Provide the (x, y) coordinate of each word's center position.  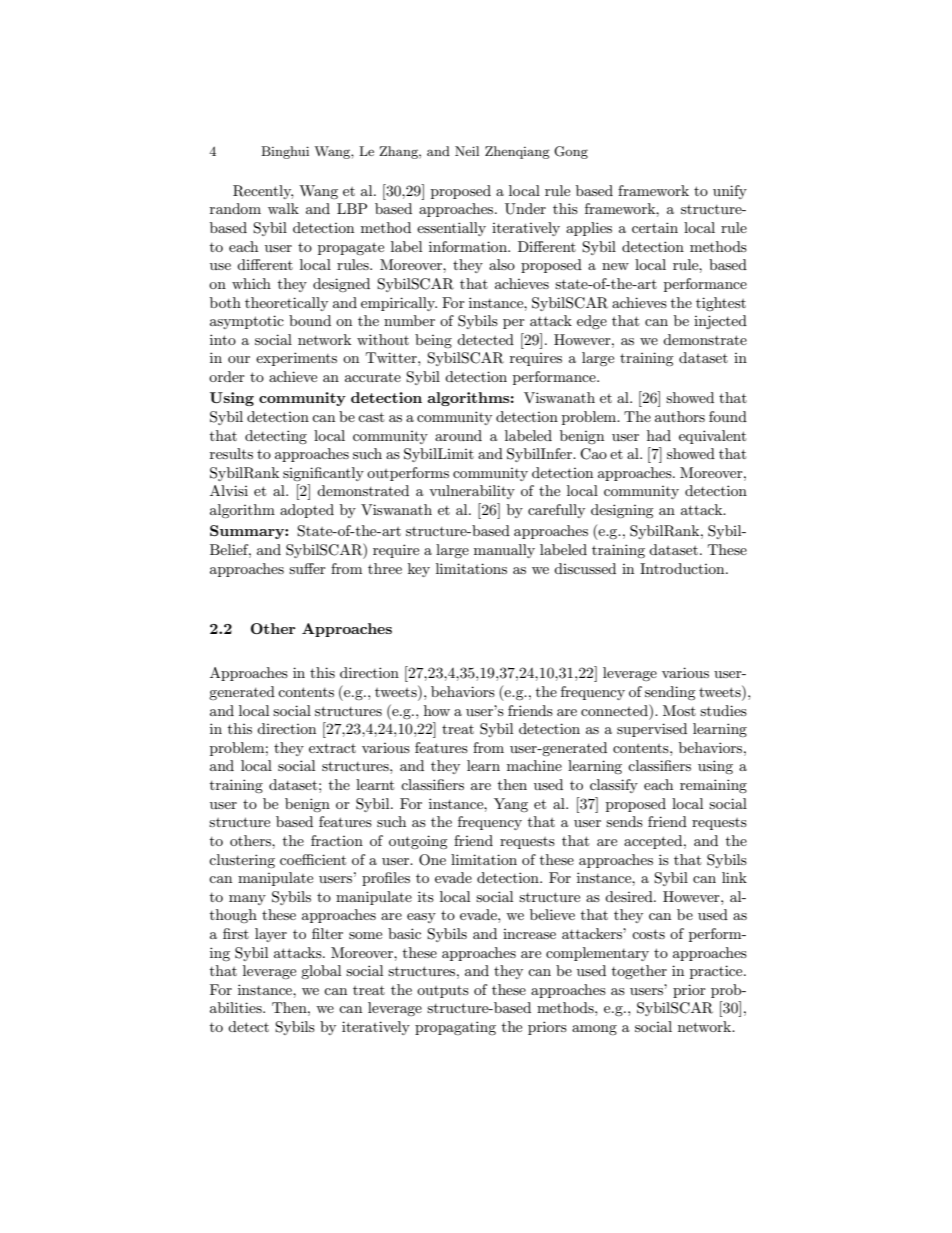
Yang (511, 805)
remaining (713, 786)
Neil (467, 151)
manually (504, 551)
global (321, 972)
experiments (296, 359)
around (458, 435)
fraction (337, 840)
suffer (307, 568)
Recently (263, 192)
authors (680, 416)
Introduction (683, 568)
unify (730, 192)
